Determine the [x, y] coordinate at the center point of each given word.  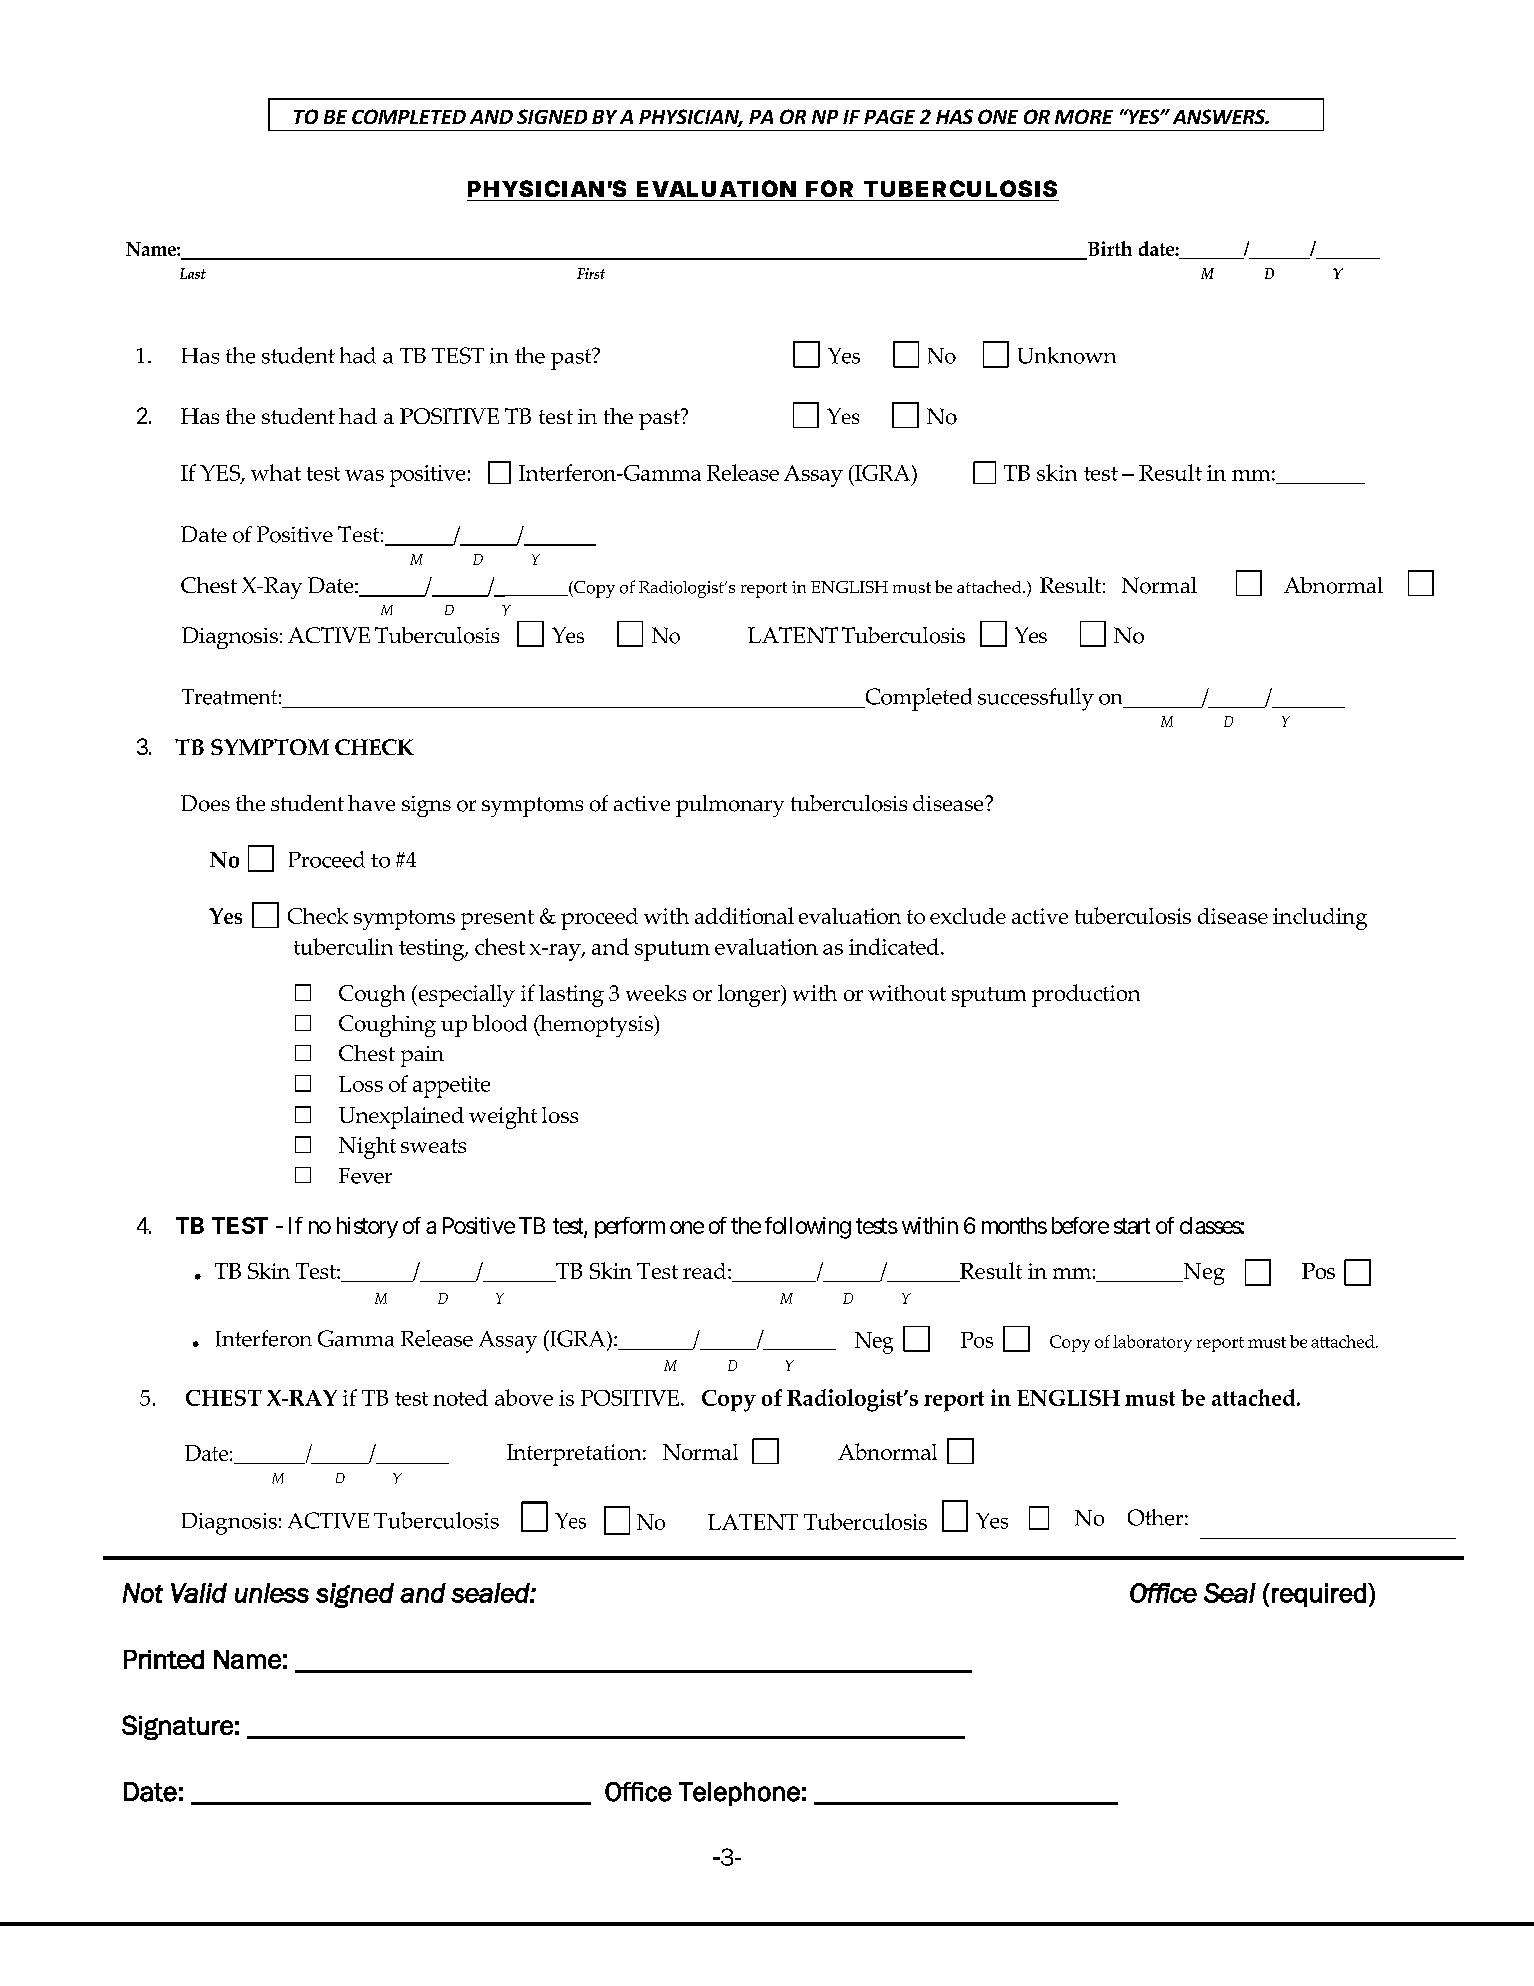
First [591, 273]
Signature [177, 1727]
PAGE [889, 117]
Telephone [739, 1794]
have [371, 803]
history [367, 1227]
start [1132, 1226]
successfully [1036, 699]
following [808, 1228]
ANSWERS [1220, 116]
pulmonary [730, 806]
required [1319, 1595]
